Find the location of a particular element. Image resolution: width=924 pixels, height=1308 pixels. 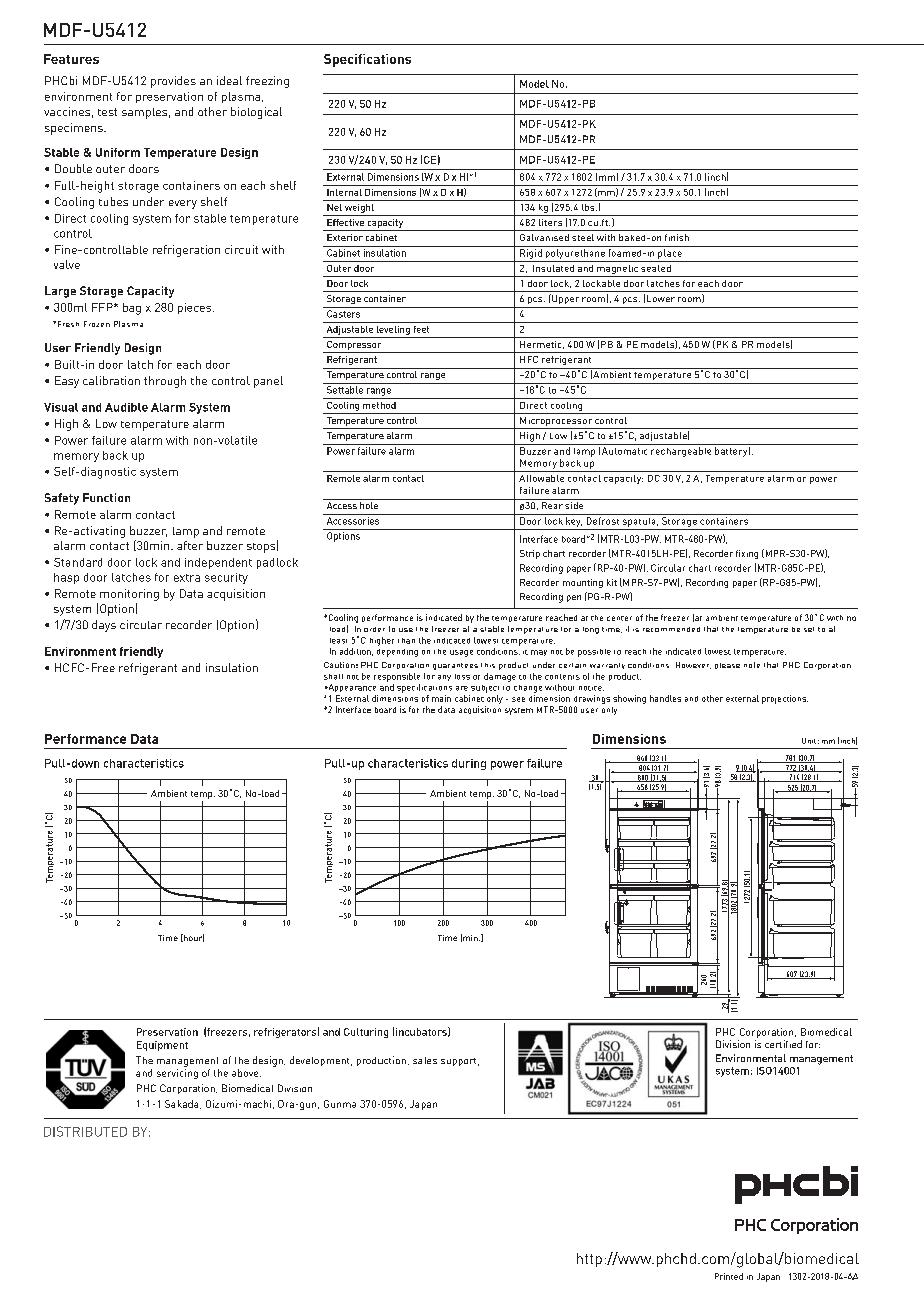

method is located at coordinates (379, 405).
